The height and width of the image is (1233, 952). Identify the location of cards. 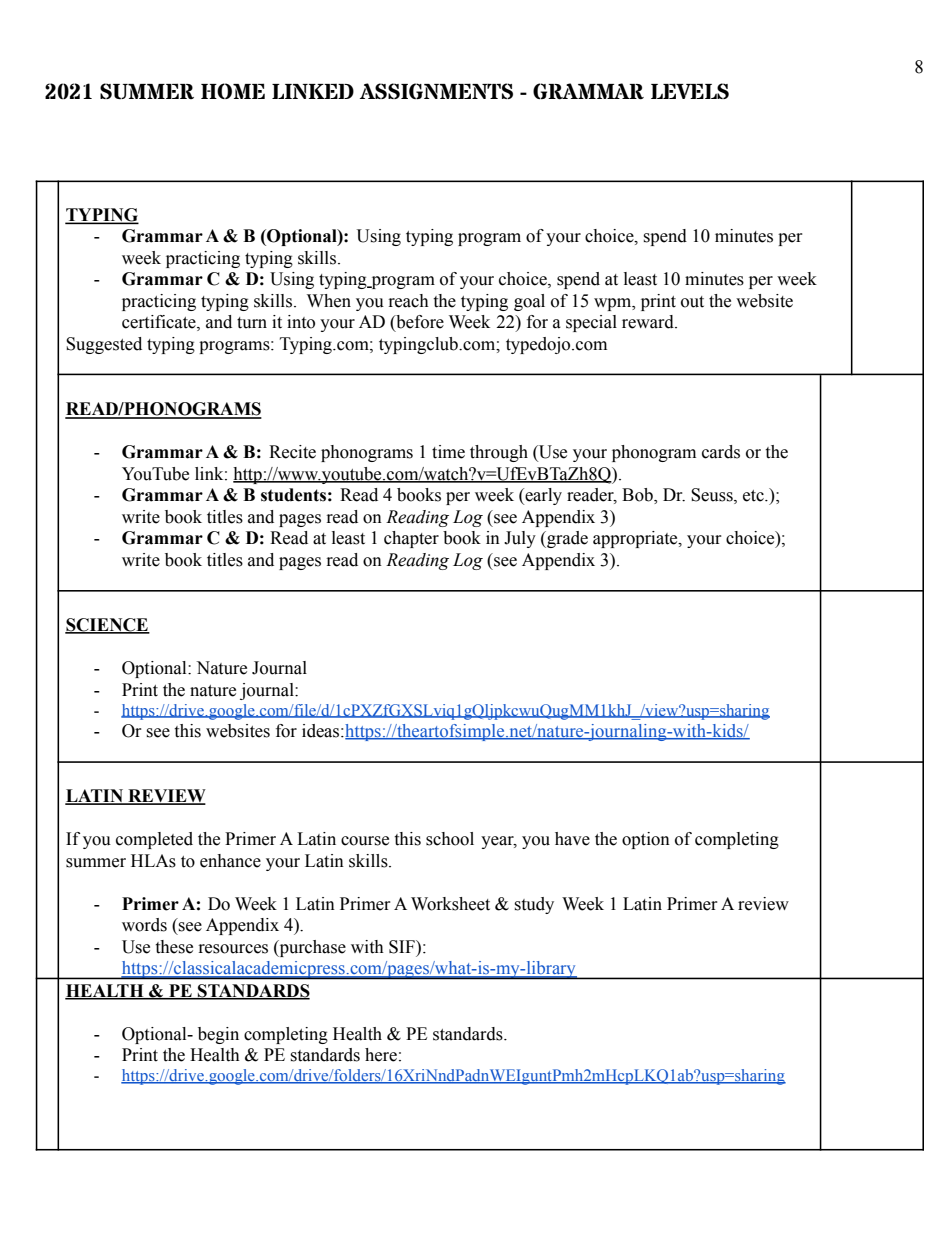
(721, 452).
